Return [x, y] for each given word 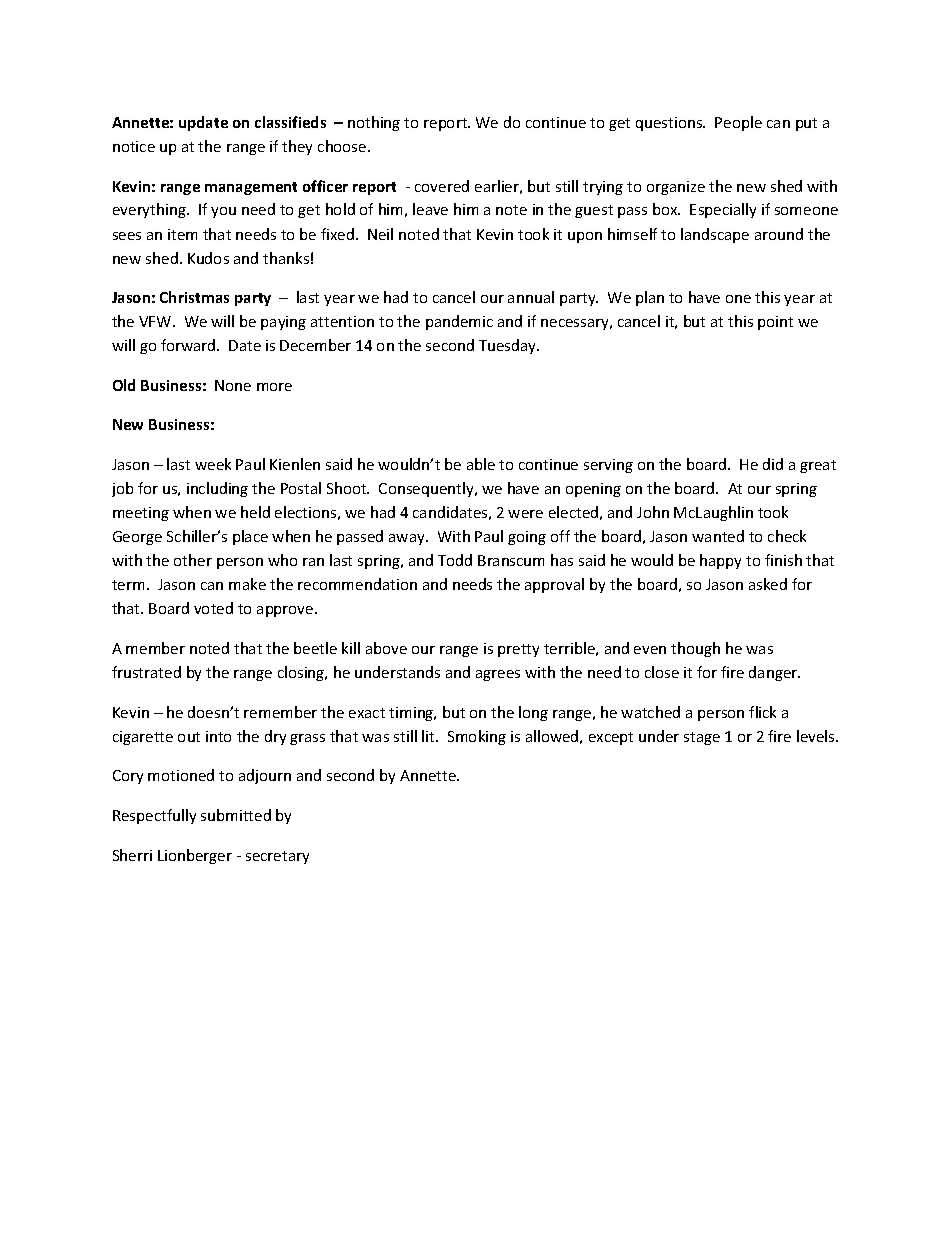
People [738, 123]
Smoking [477, 737]
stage [702, 738]
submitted [236, 815]
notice [134, 146]
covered [442, 186]
